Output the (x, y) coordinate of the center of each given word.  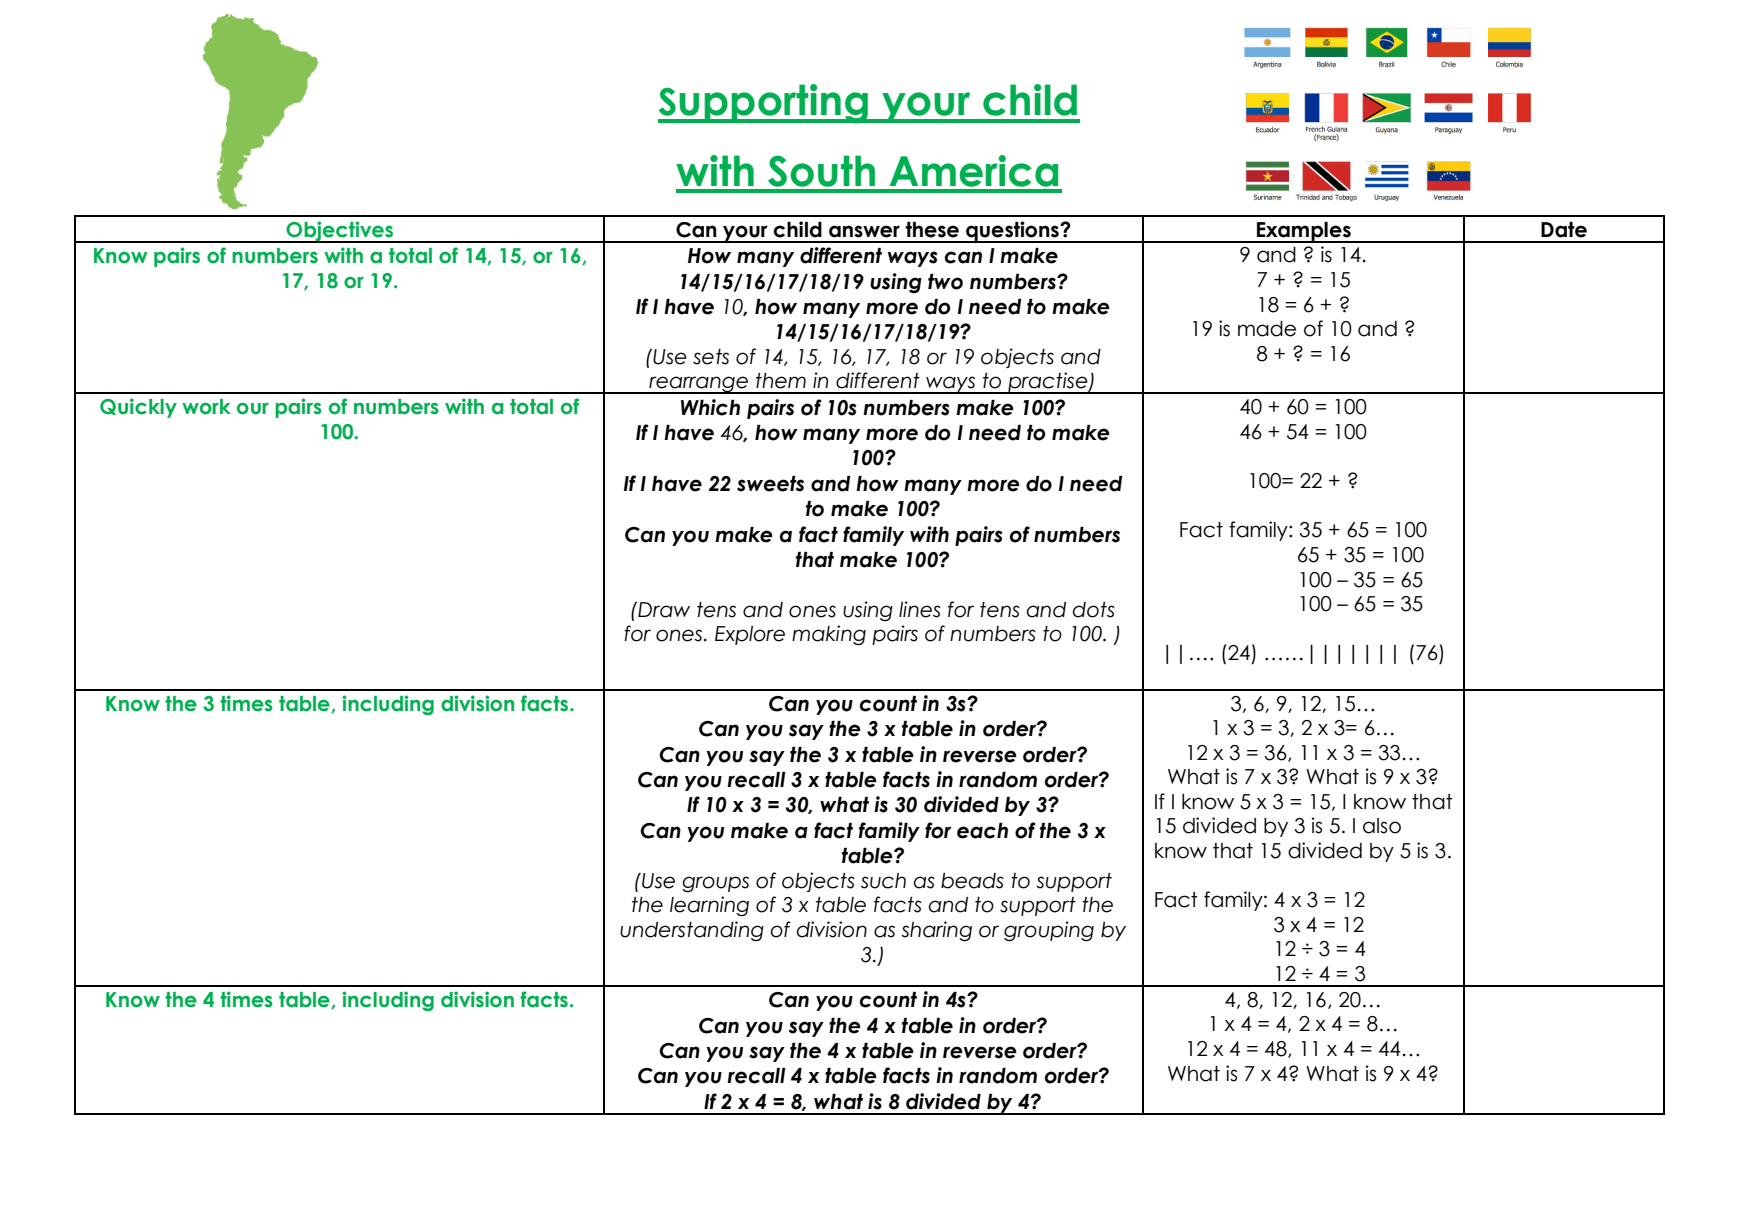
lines (920, 609)
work (206, 407)
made (1267, 329)
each (982, 831)
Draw (663, 610)
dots (1094, 610)
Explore (750, 635)
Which (710, 407)
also (1382, 826)
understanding (692, 931)
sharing (936, 931)
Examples (1304, 232)
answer (864, 231)
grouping (1049, 931)
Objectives (340, 232)
